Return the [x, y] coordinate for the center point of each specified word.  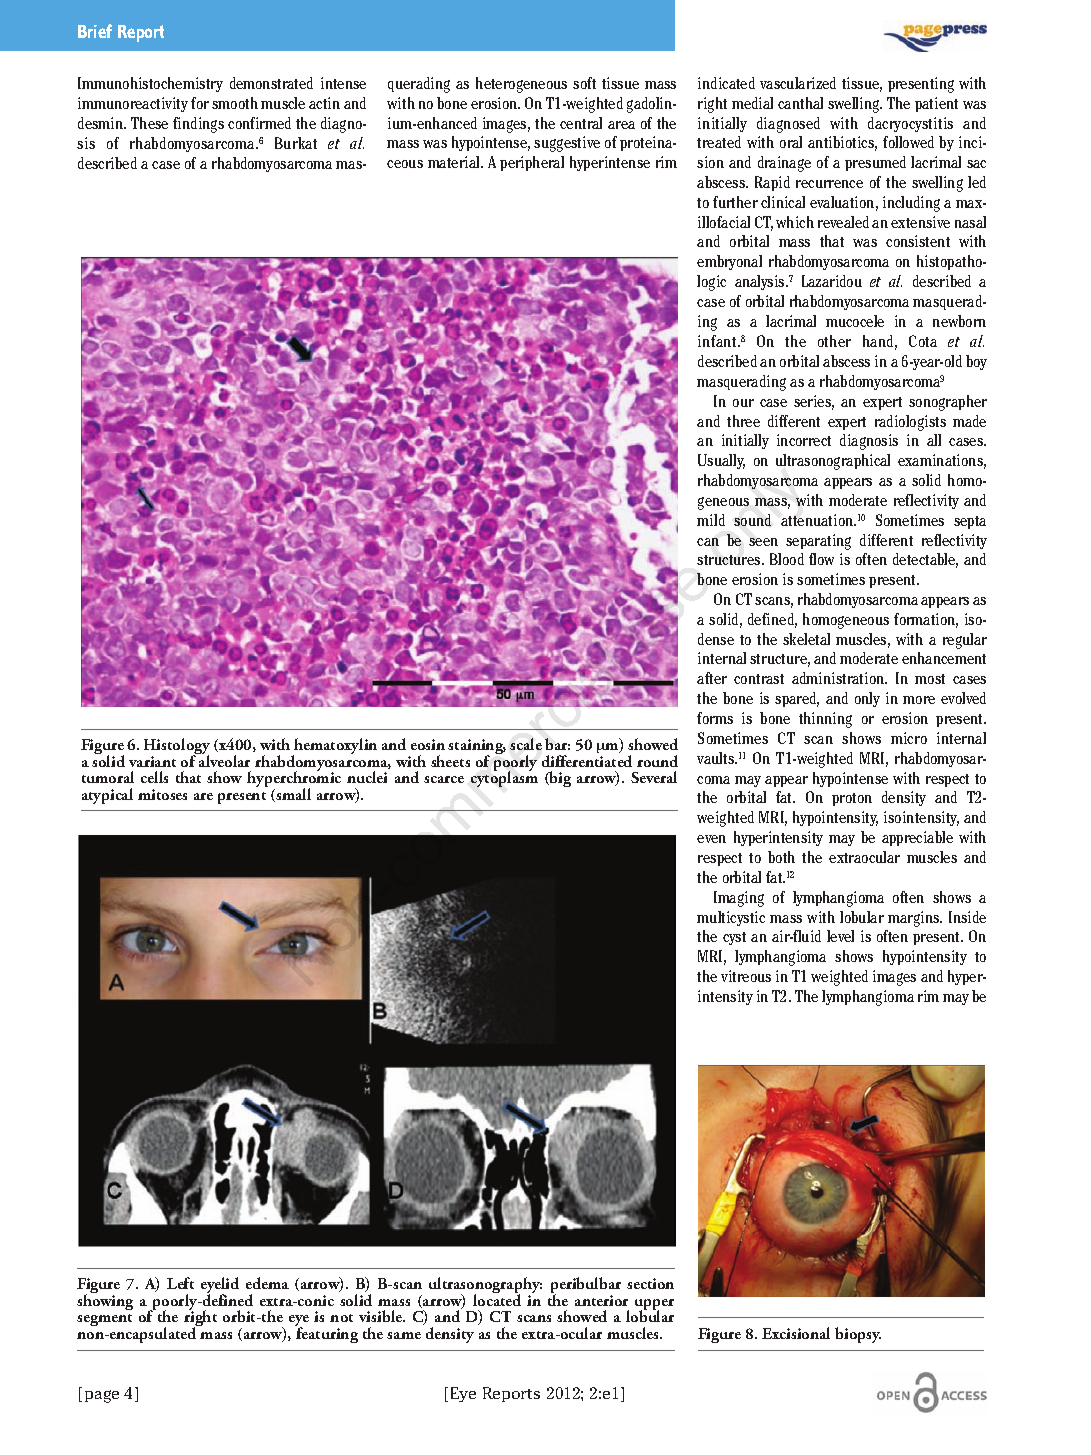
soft [584, 83]
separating [818, 542]
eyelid [220, 1286]
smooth [235, 103]
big [559, 779]
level [840, 936]
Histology [177, 747]
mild [711, 520]
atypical [107, 796]
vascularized [798, 83]
